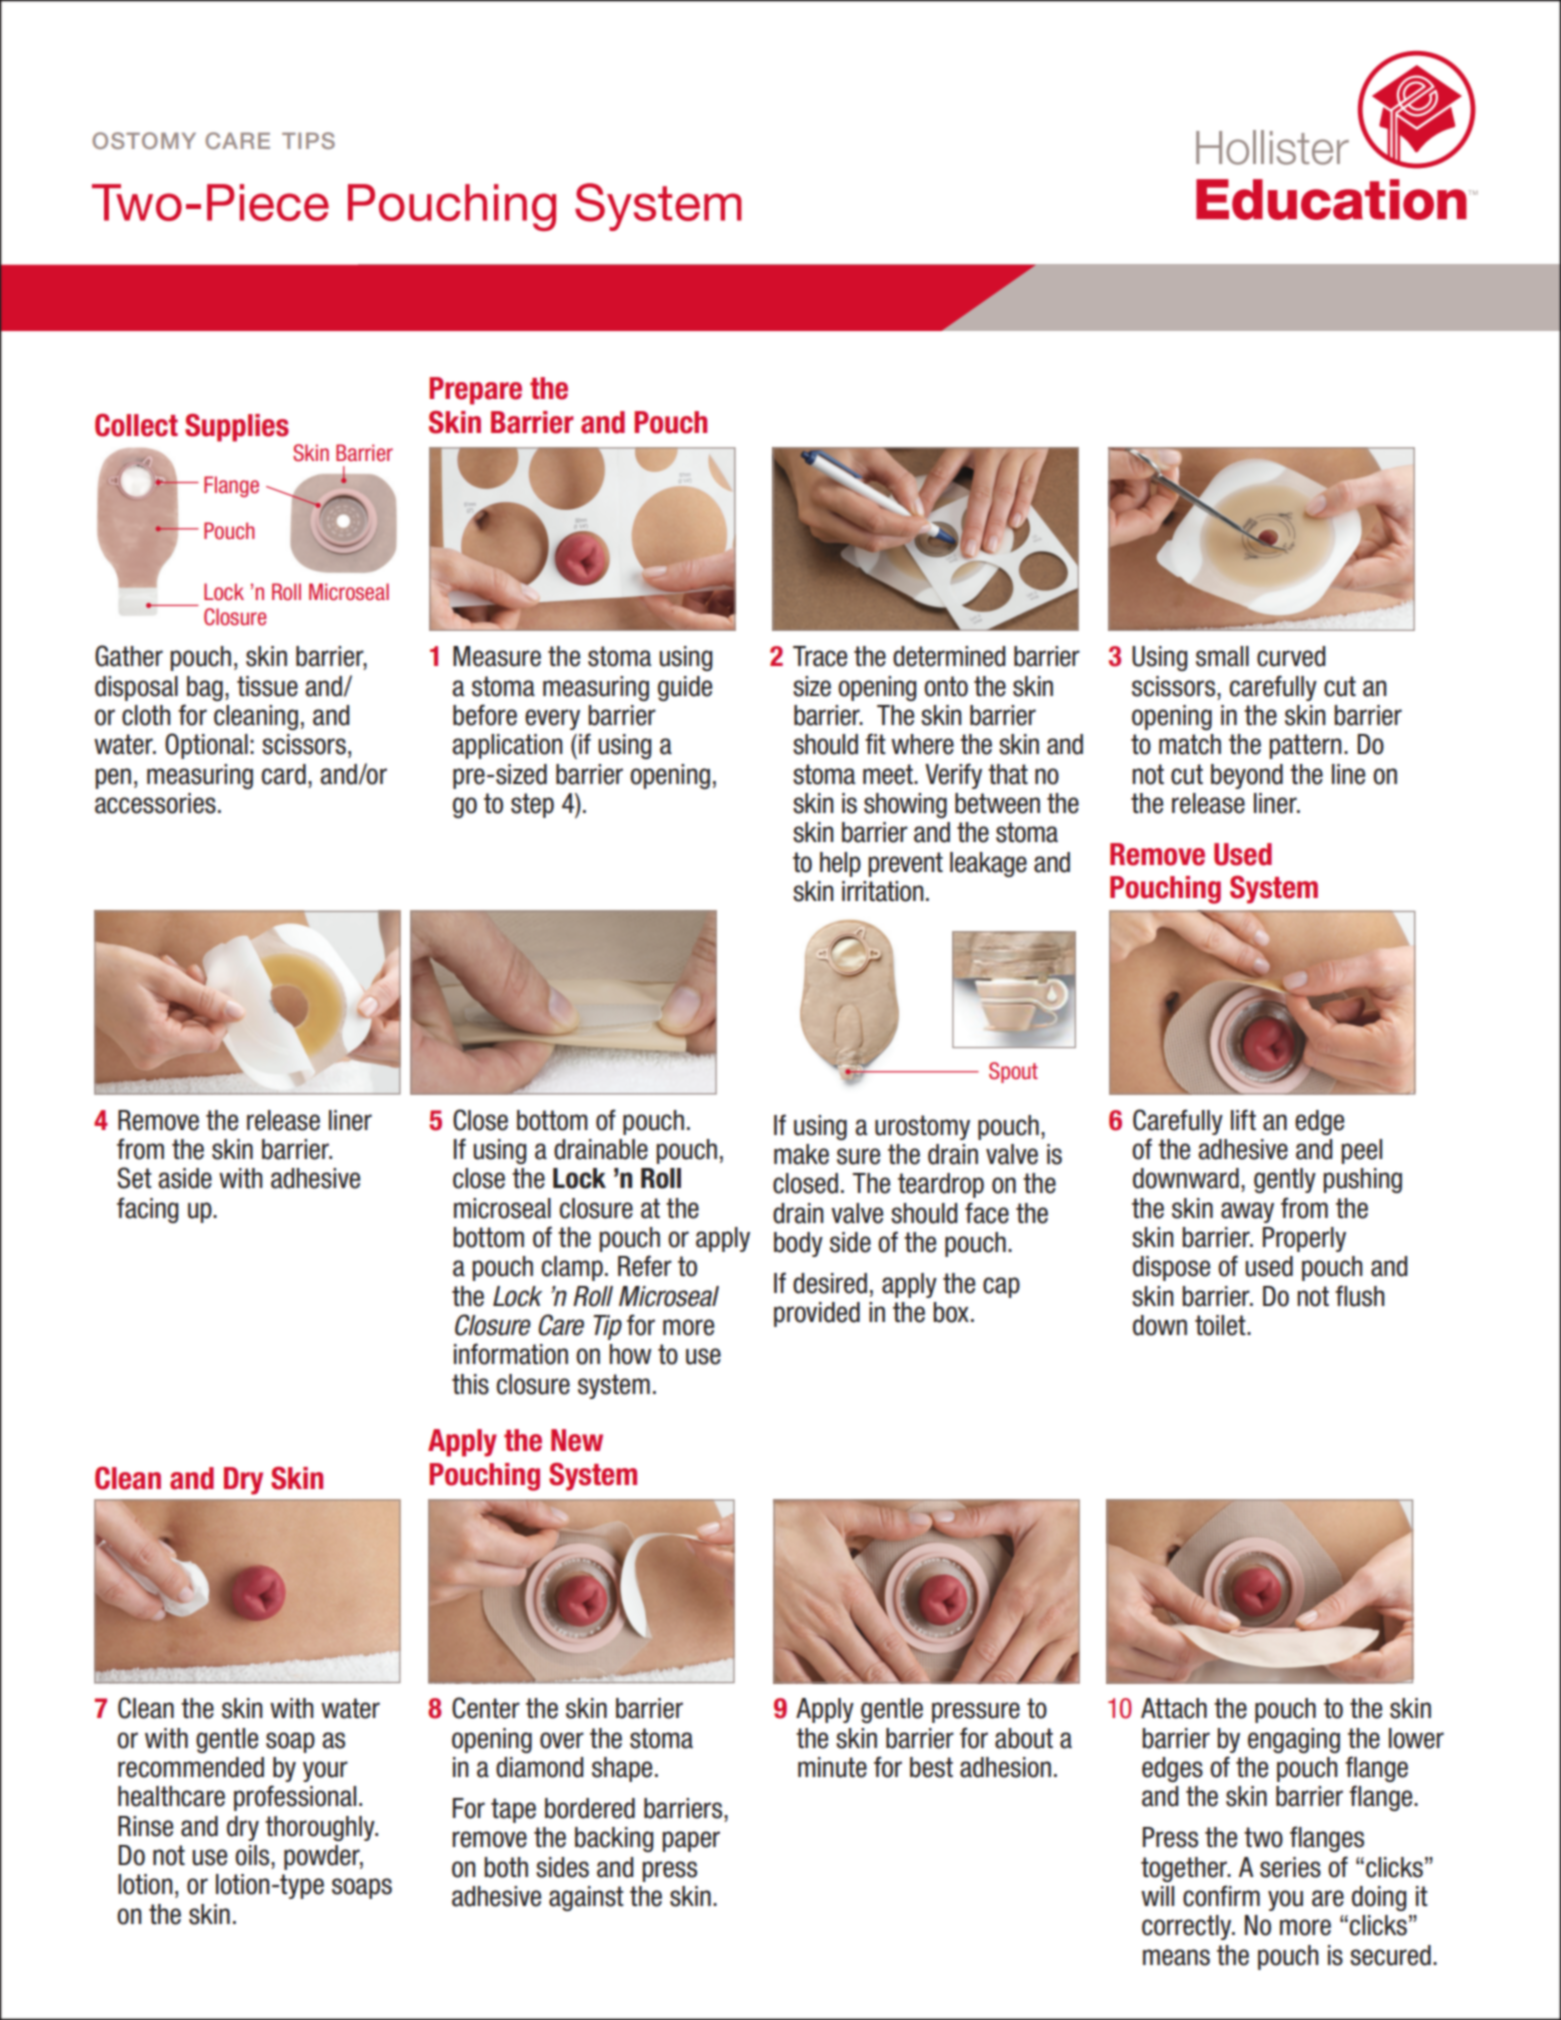 Image resolution: width=1561 pixels, height=2020 pixels. What do you see at coordinates (253, 1855) in the screenshot?
I see `oils` at bounding box center [253, 1855].
